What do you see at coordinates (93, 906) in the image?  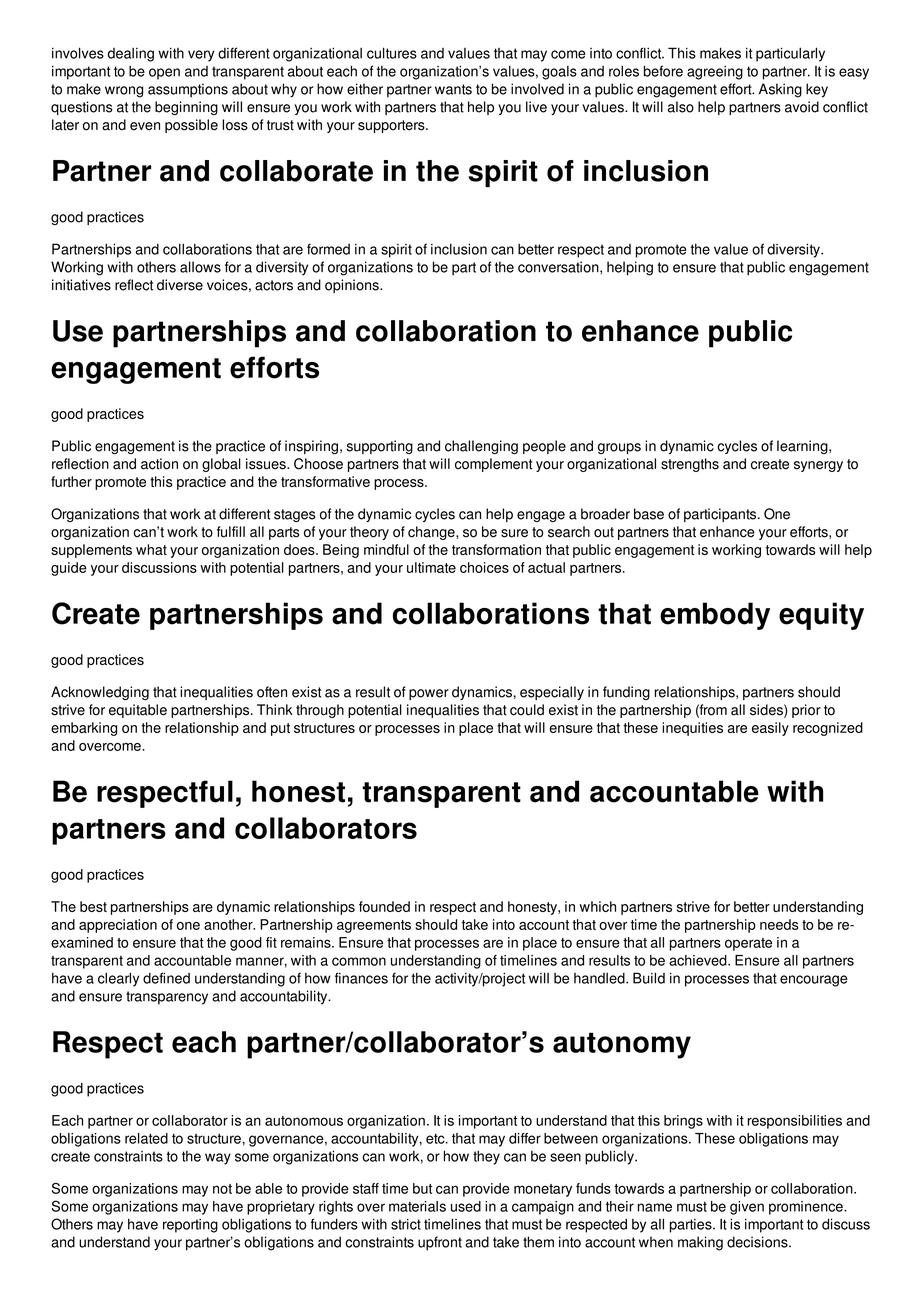 I see `best` at bounding box center [93, 906].
